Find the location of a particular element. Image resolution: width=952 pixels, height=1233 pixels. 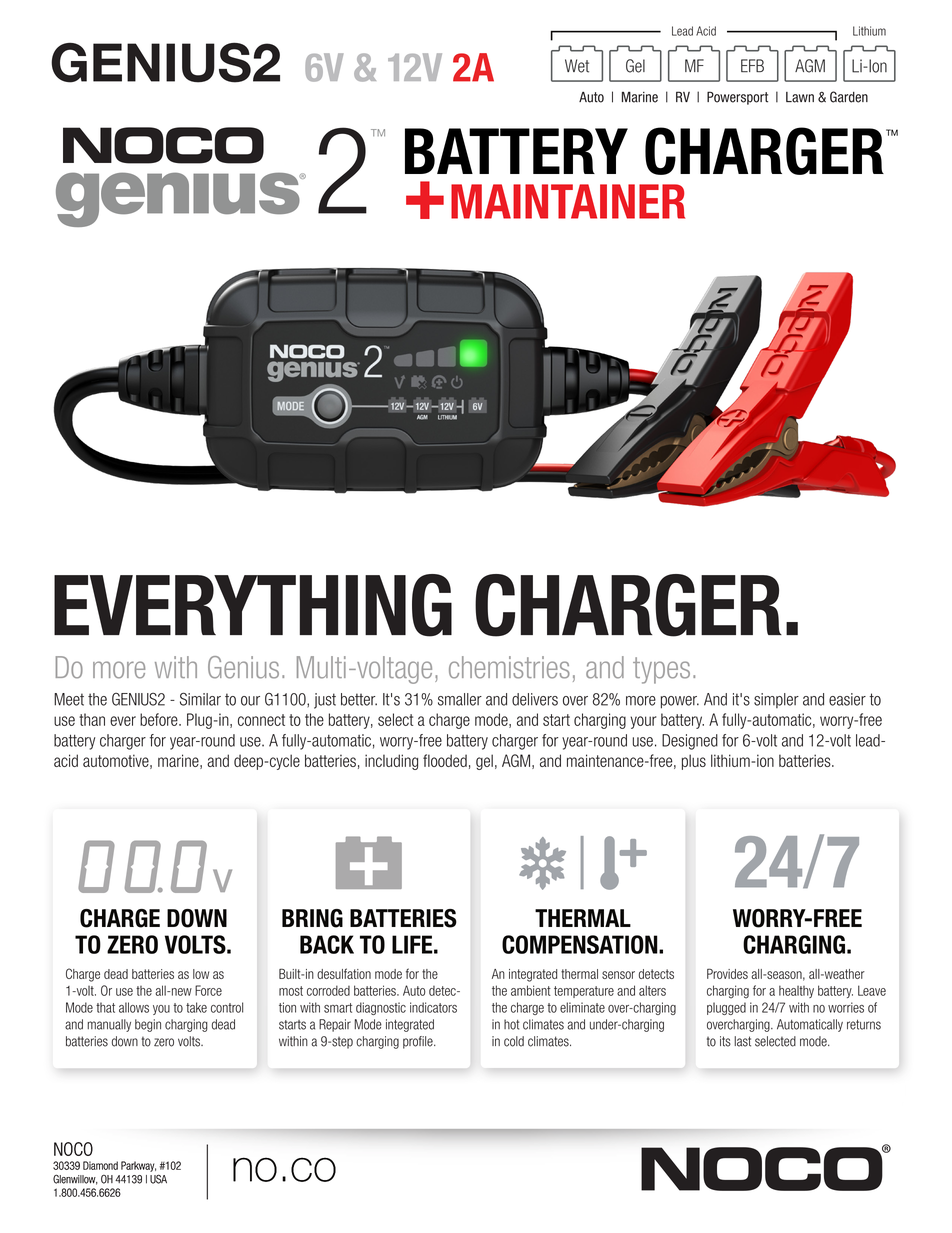

smaller is located at coordinates (460, 699).
